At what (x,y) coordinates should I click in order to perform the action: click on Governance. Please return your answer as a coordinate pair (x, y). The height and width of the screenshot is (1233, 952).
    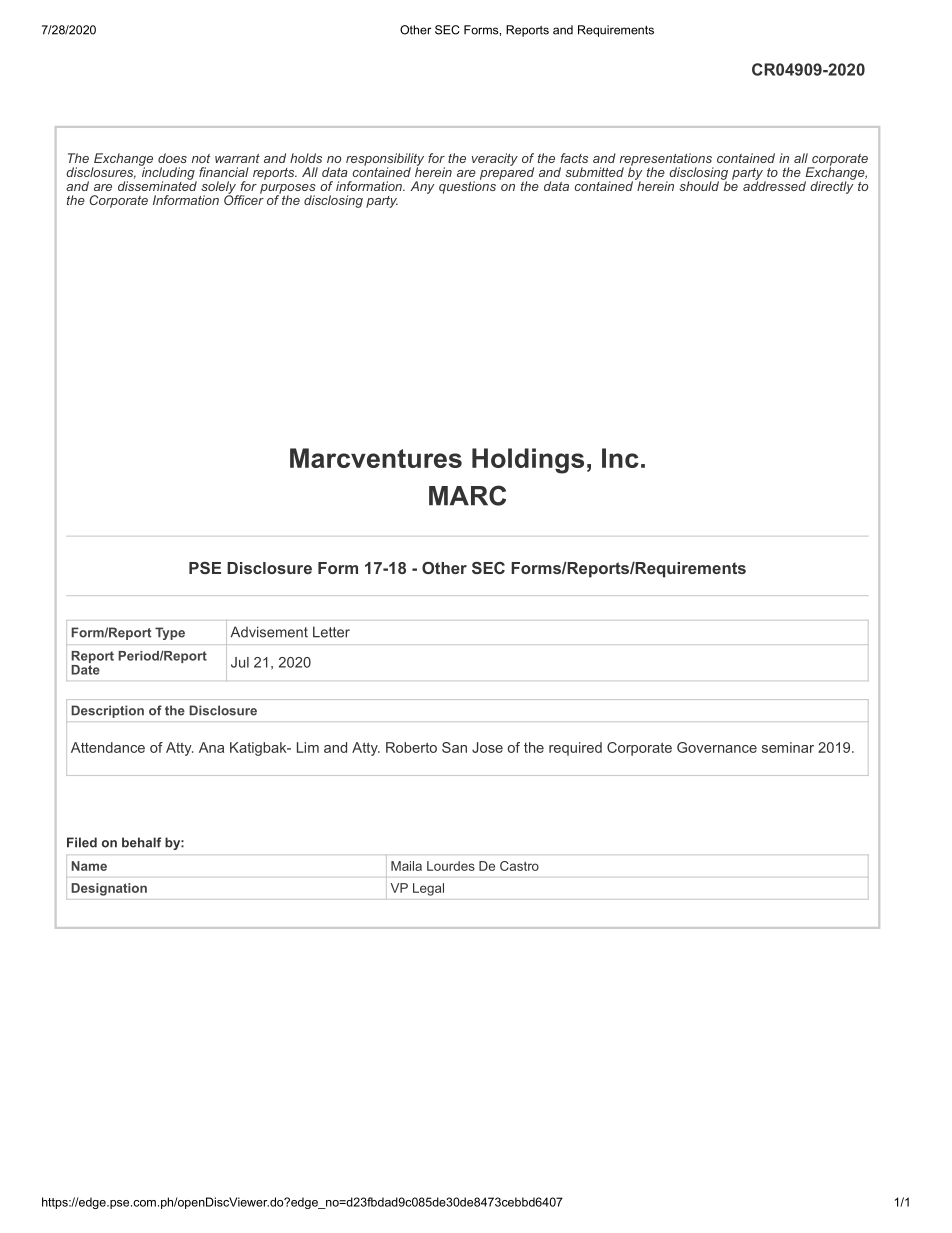
    Looking at the image, I should click on (717, 747).
